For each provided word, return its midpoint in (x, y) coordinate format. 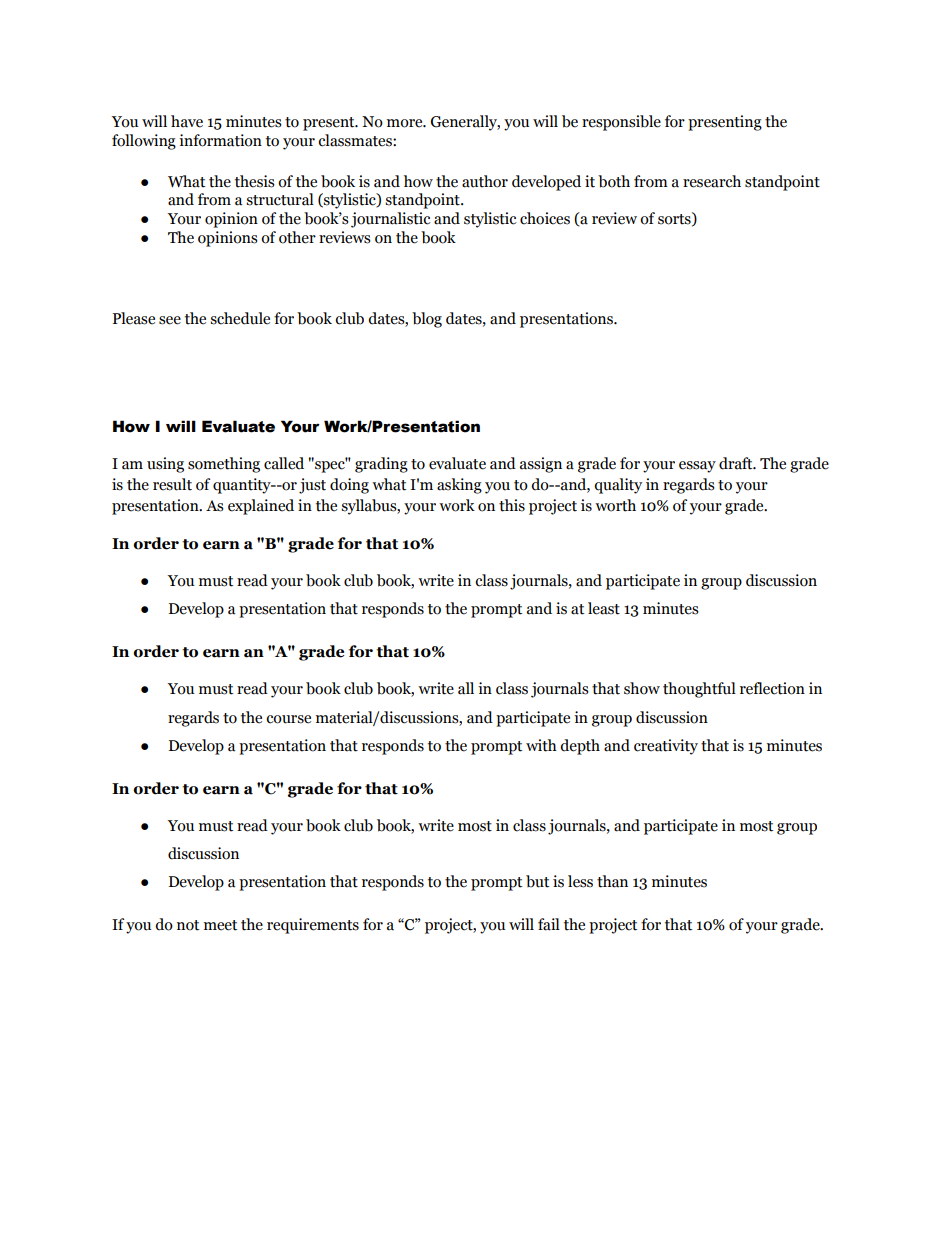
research (712, 181)
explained (261, 507)
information (220, 140)
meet (220, 925)
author (485, 181)
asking (459, 486)
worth (615, 505)
